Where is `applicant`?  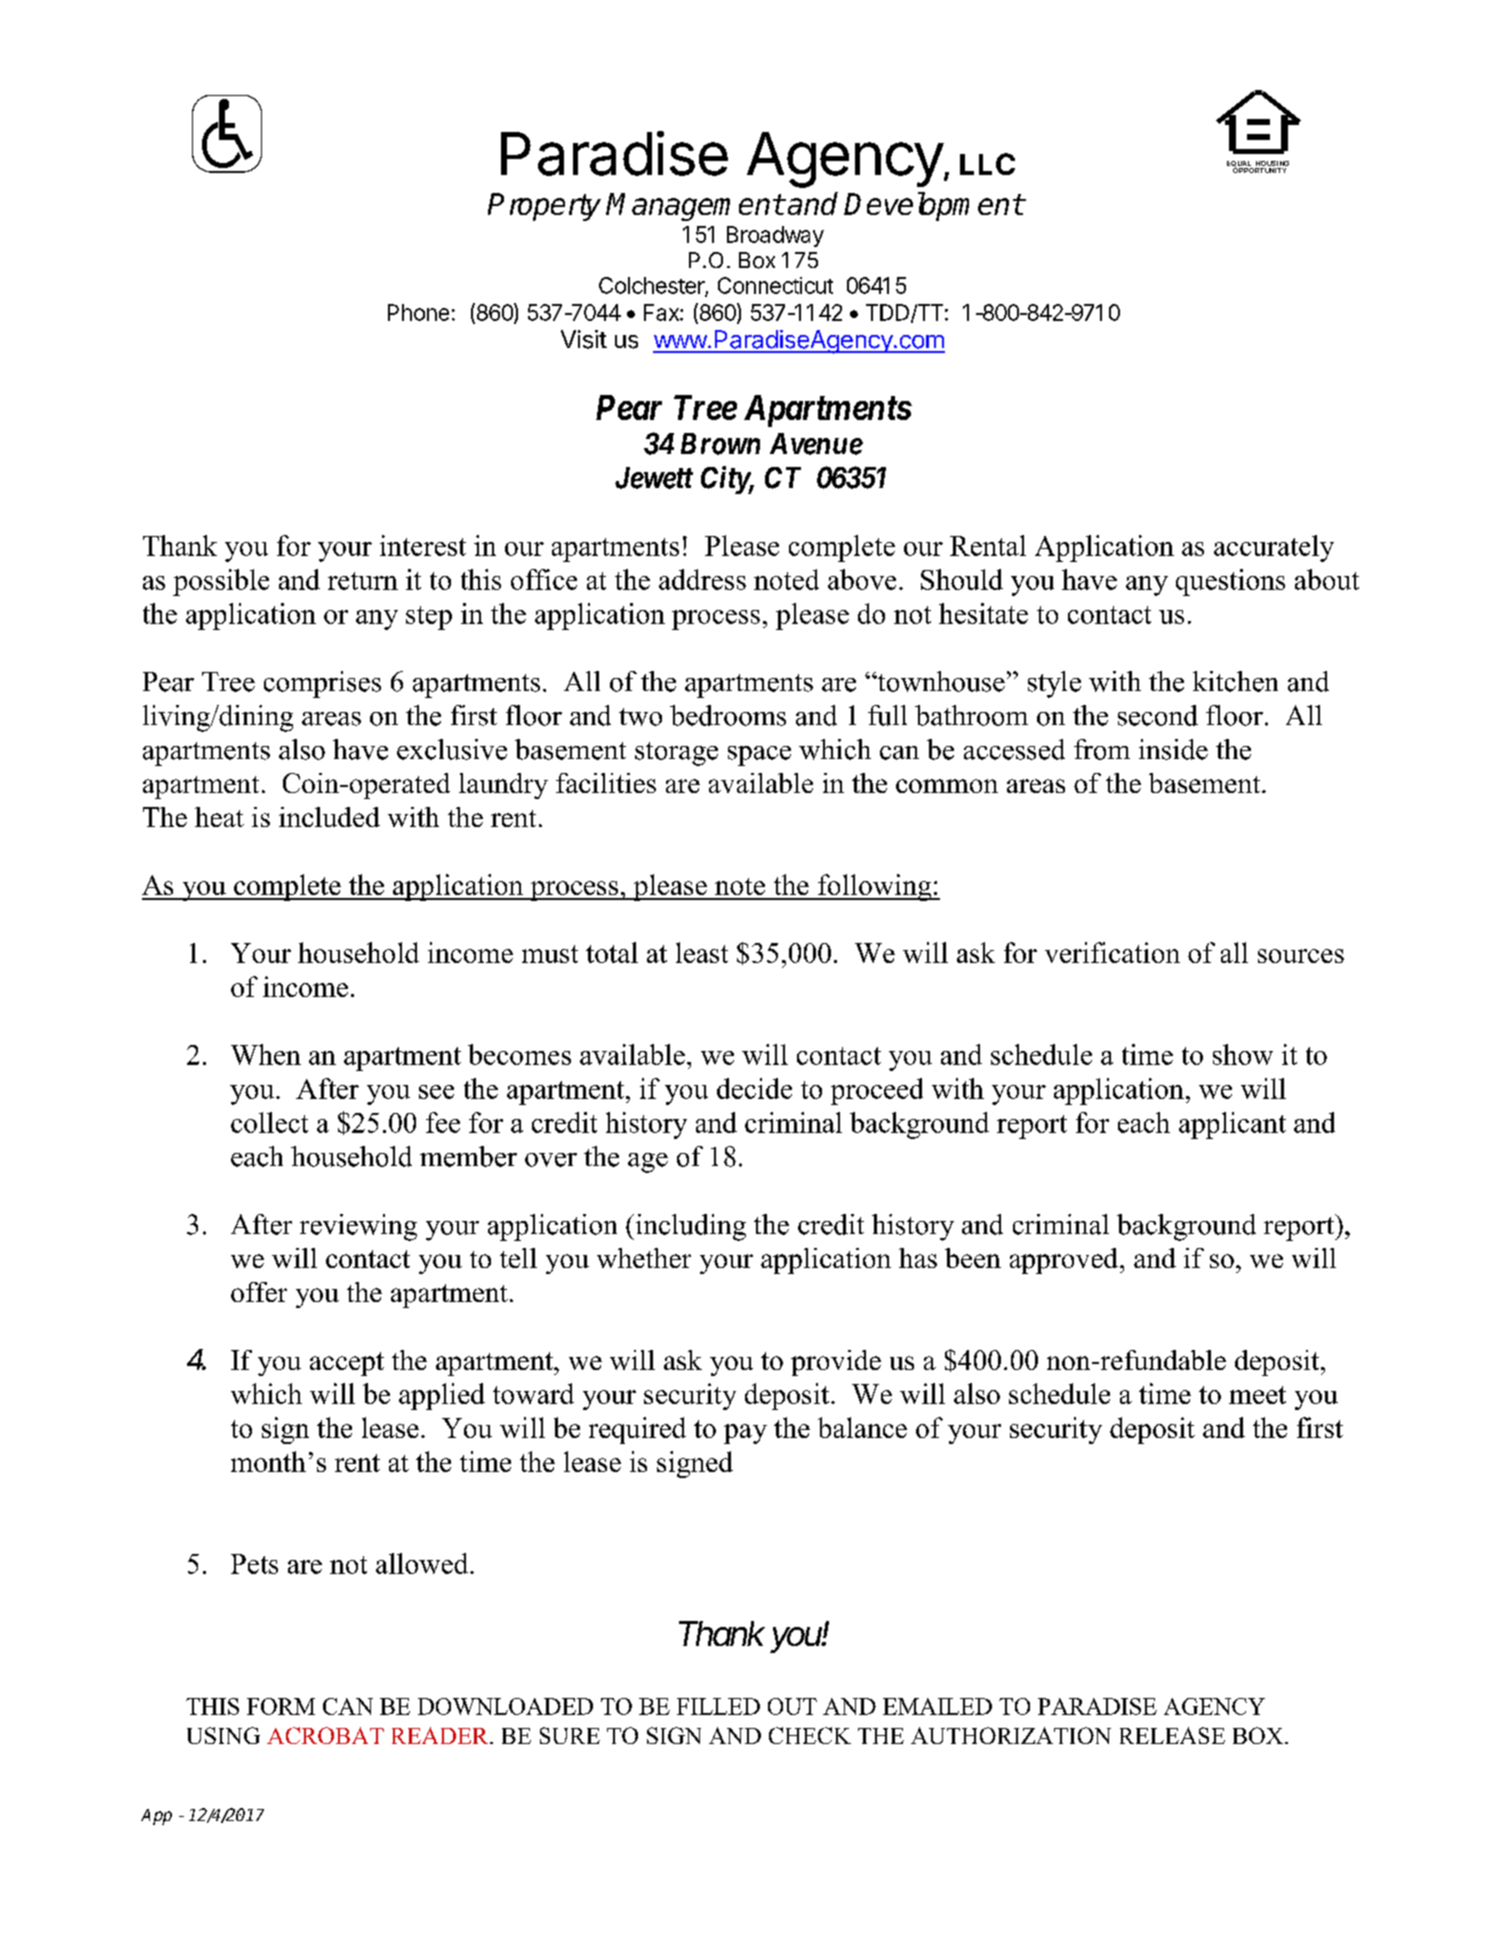
applicant is located at coordinates (1232, 1125).
